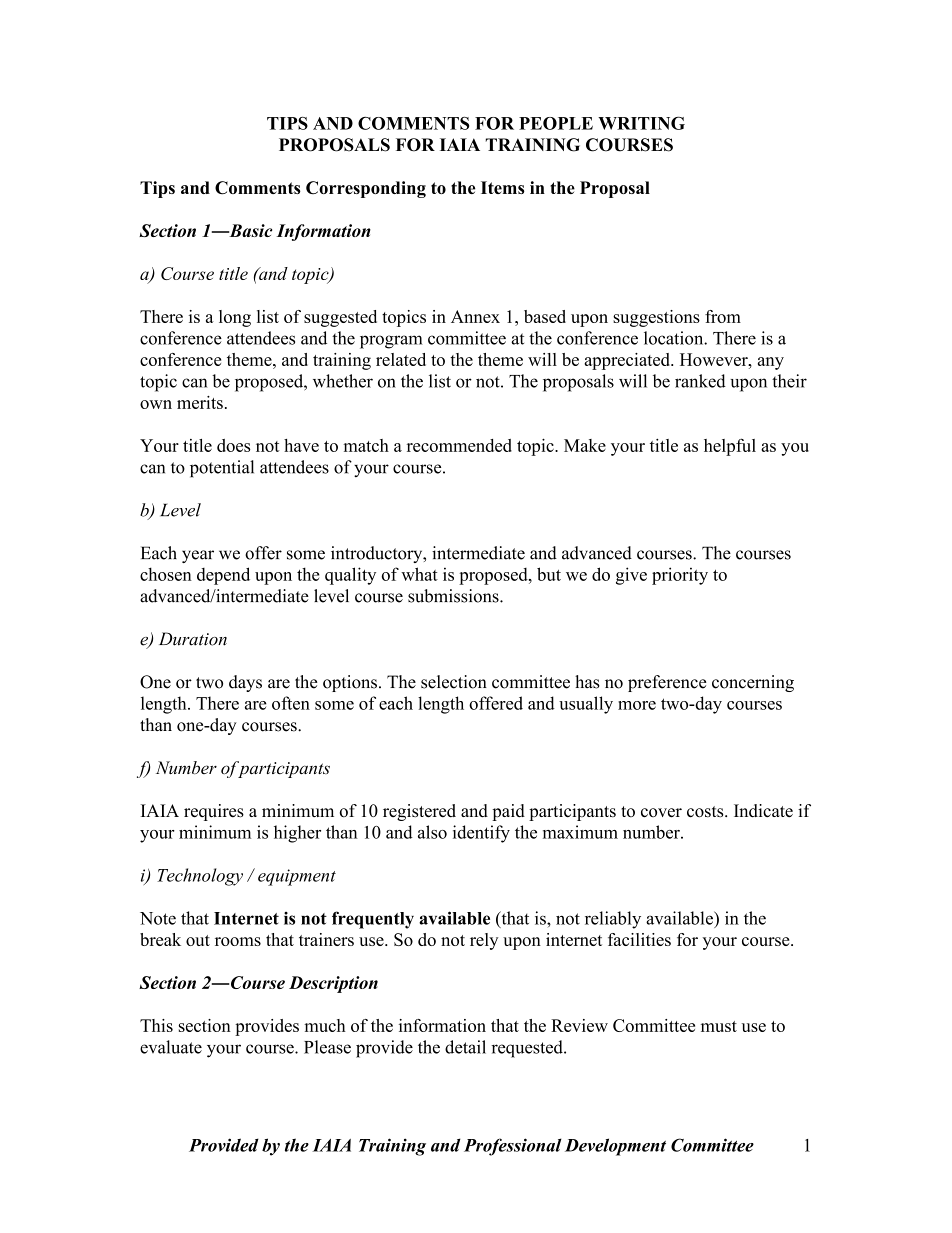 This document has width=952, height=1233. What do you see at coordinates (508, 812) in the document?
I see `paid` at bounding box center [508, 812].
